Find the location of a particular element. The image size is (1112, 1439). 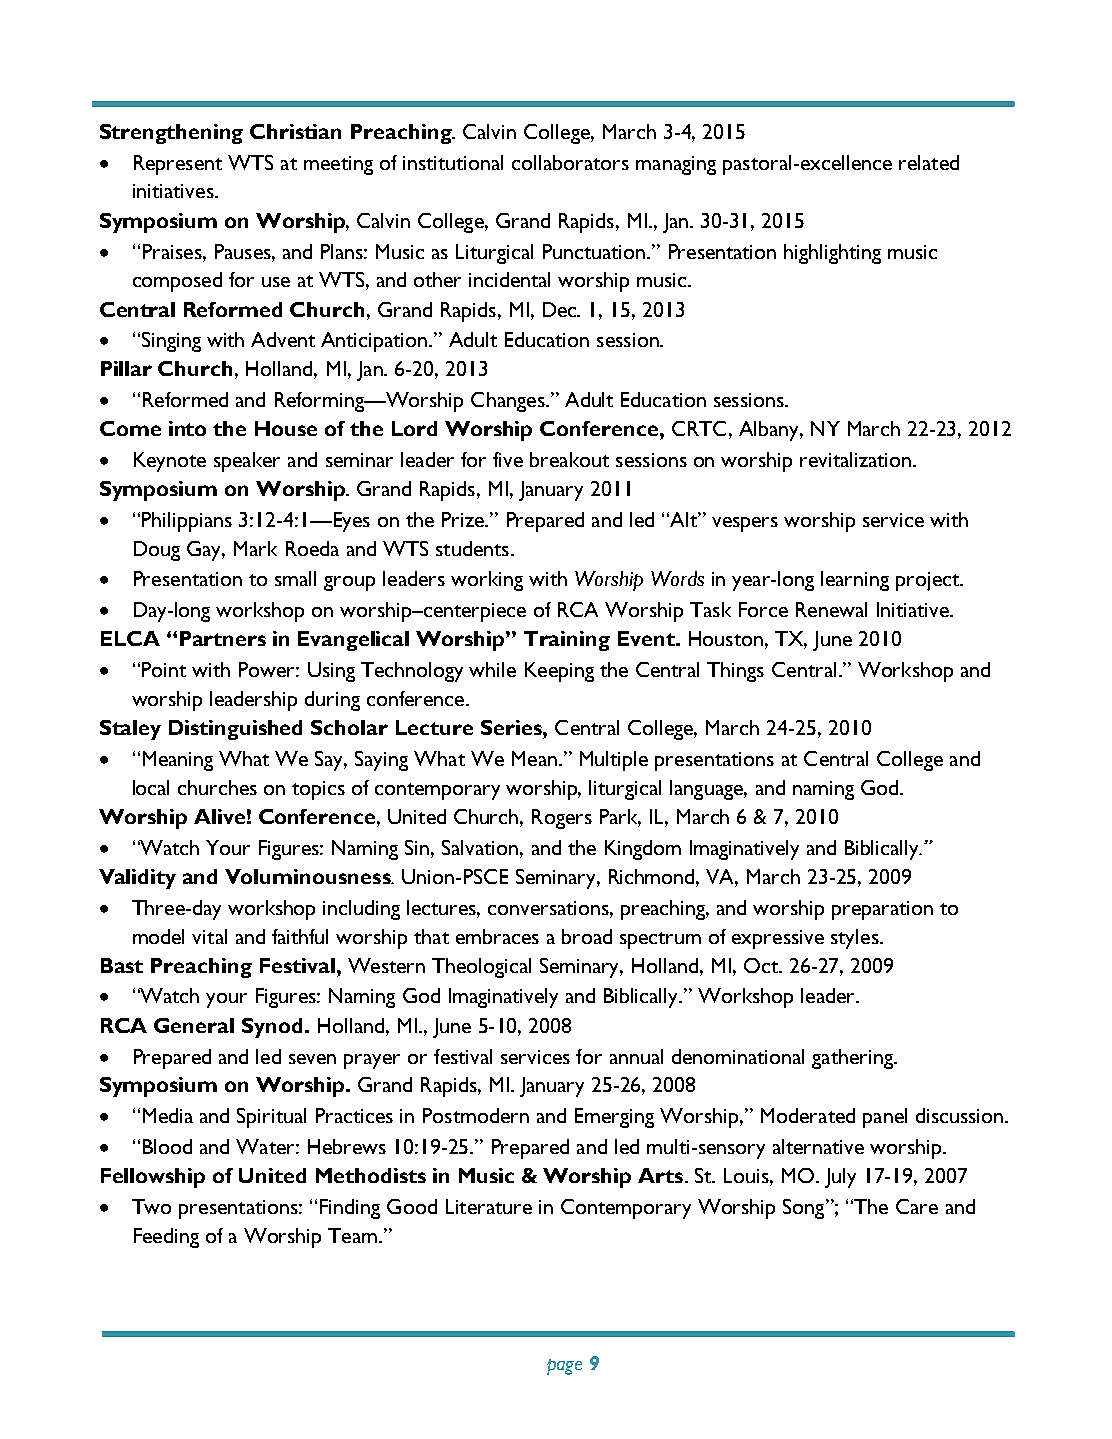

related is located at coordinates (929, 162).
